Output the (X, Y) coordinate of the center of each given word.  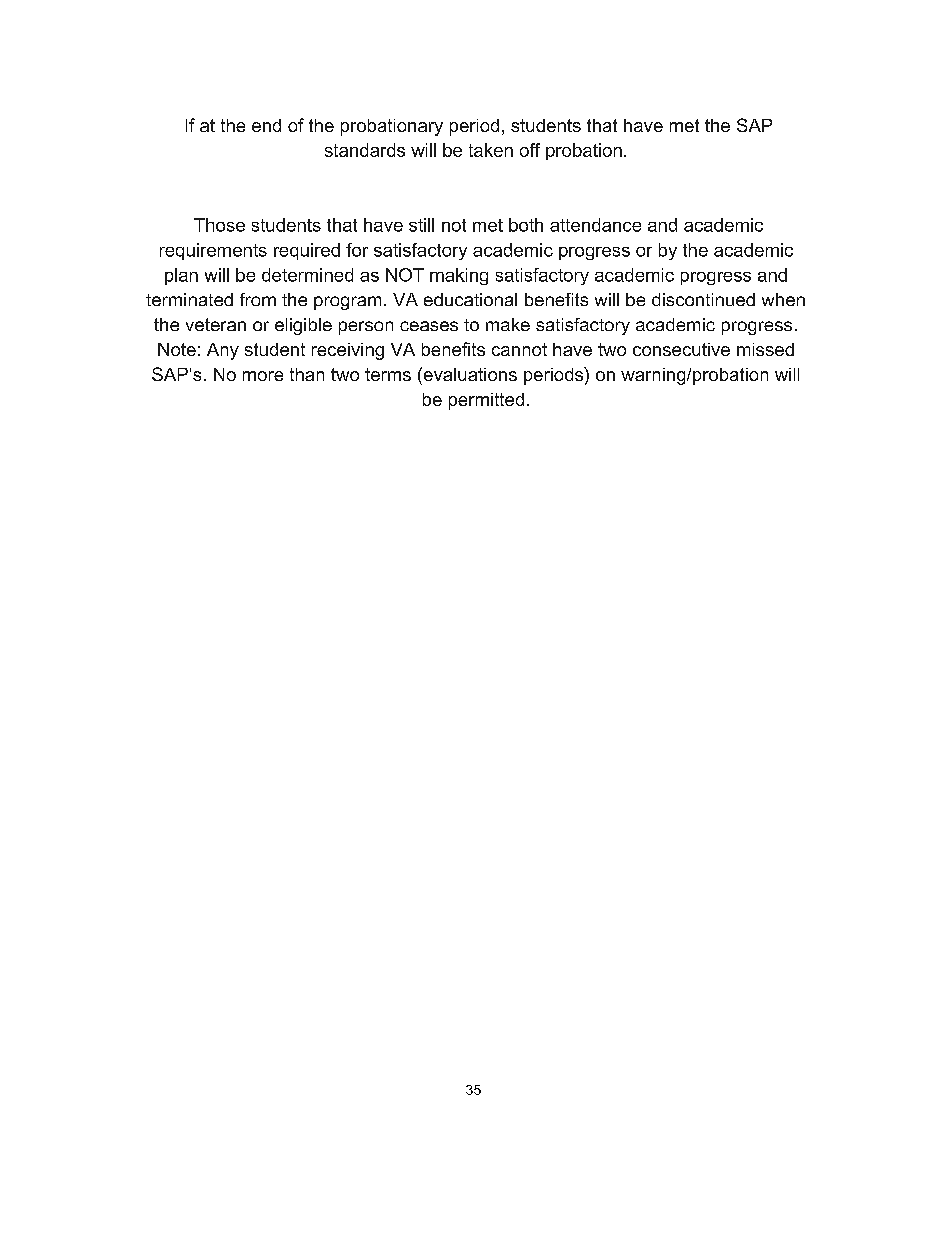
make (508, 324)
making (459, 276)
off (530, 150)
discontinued (703, 299)
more (263, 376)
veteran (216, 324)
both (526, 225)
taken (491, 150)
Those (219, 225)
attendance (595, 225)
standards (365, 150)
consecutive (681, 349)
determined (307, 275)
